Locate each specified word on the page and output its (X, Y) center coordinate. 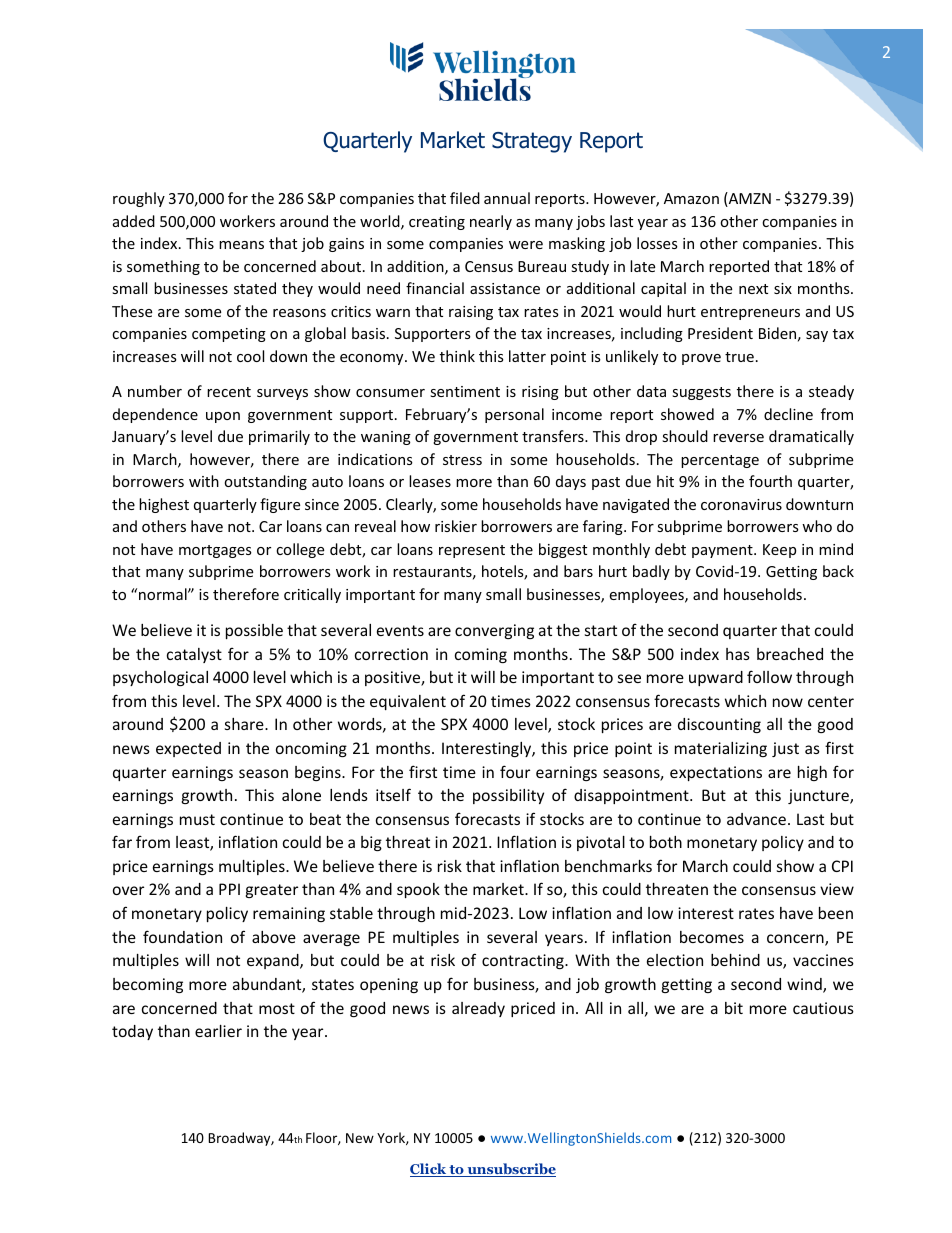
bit (734, 1008)
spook (418, 890)
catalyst (194, 655)
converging (494, 631)
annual (507, 198)
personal (514, 415)
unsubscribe (510, 1170)
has (738, 654)
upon (223, 417)
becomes (712, 937)
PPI (229, 889)
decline (788, 414)
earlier (218, 1031)
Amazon (691, 198)
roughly (139, 199)
